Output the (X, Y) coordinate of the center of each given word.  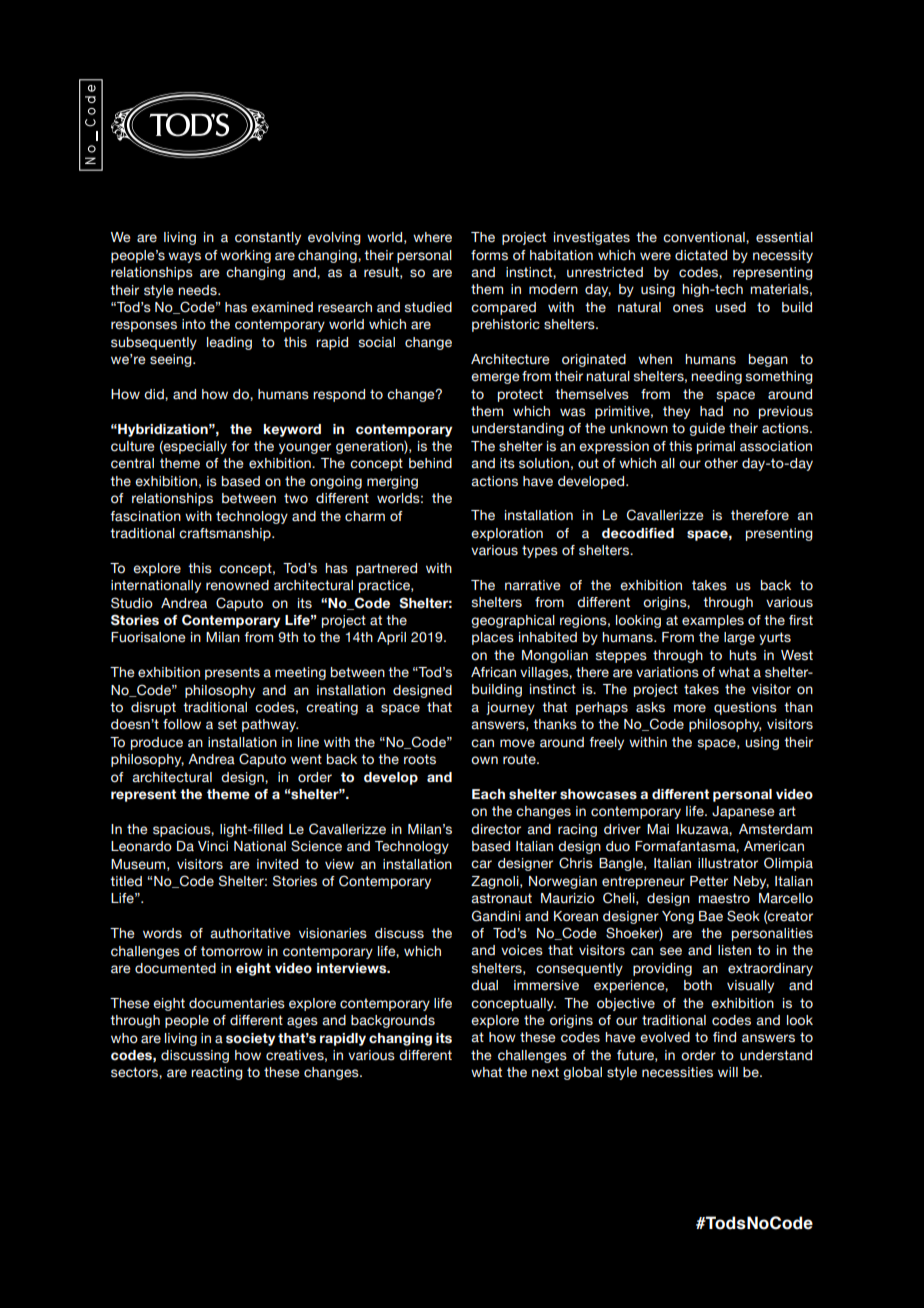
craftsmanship (226, 534)
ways (184, 257)
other (721, 463)
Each (488, 794)
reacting (217, 1073)
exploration (507, 534)
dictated (701, 255)
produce (157, 743)
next (545, 1072)
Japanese (743, 812)
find (724, 1037)
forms (489, 255)
